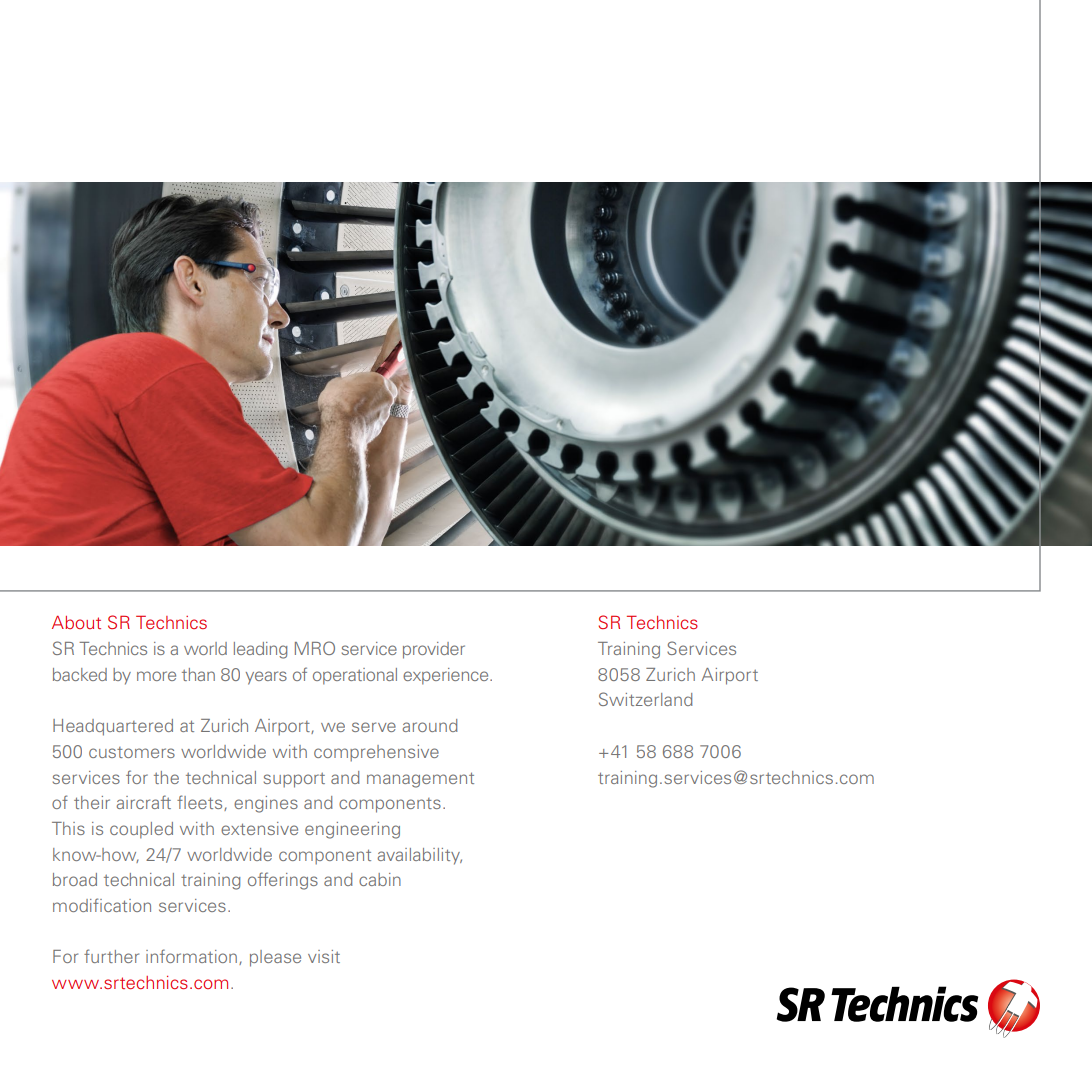  What do you see at coordinates (143, 802) in the screenshot?
I see `aircraft` at bounding box center [143, 802].
